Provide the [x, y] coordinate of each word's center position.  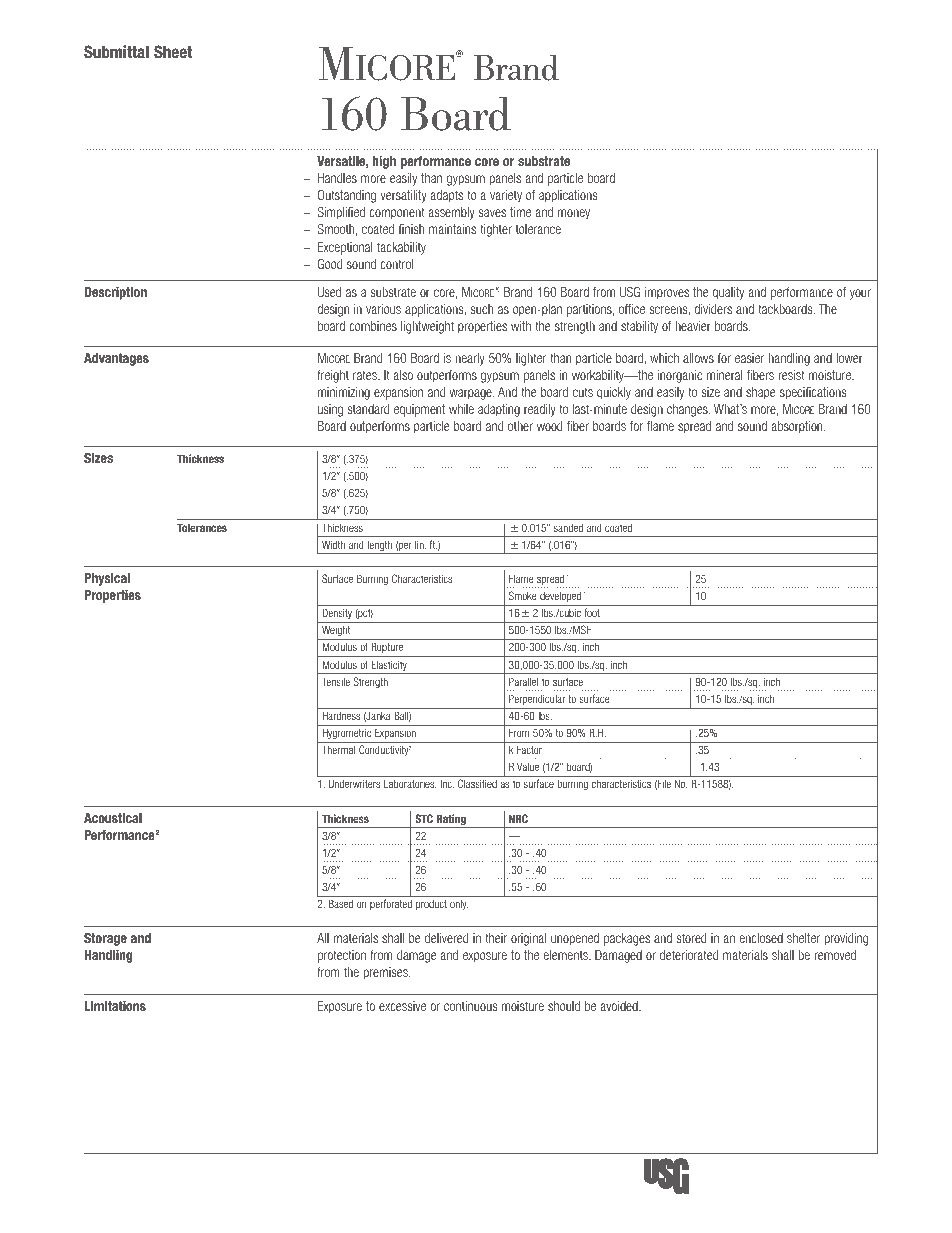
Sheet [173, 51]
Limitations [115, 1006]
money [574, 214]
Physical [107, 579]
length [379, 547]
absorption [798, 427]
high [384, 162]
